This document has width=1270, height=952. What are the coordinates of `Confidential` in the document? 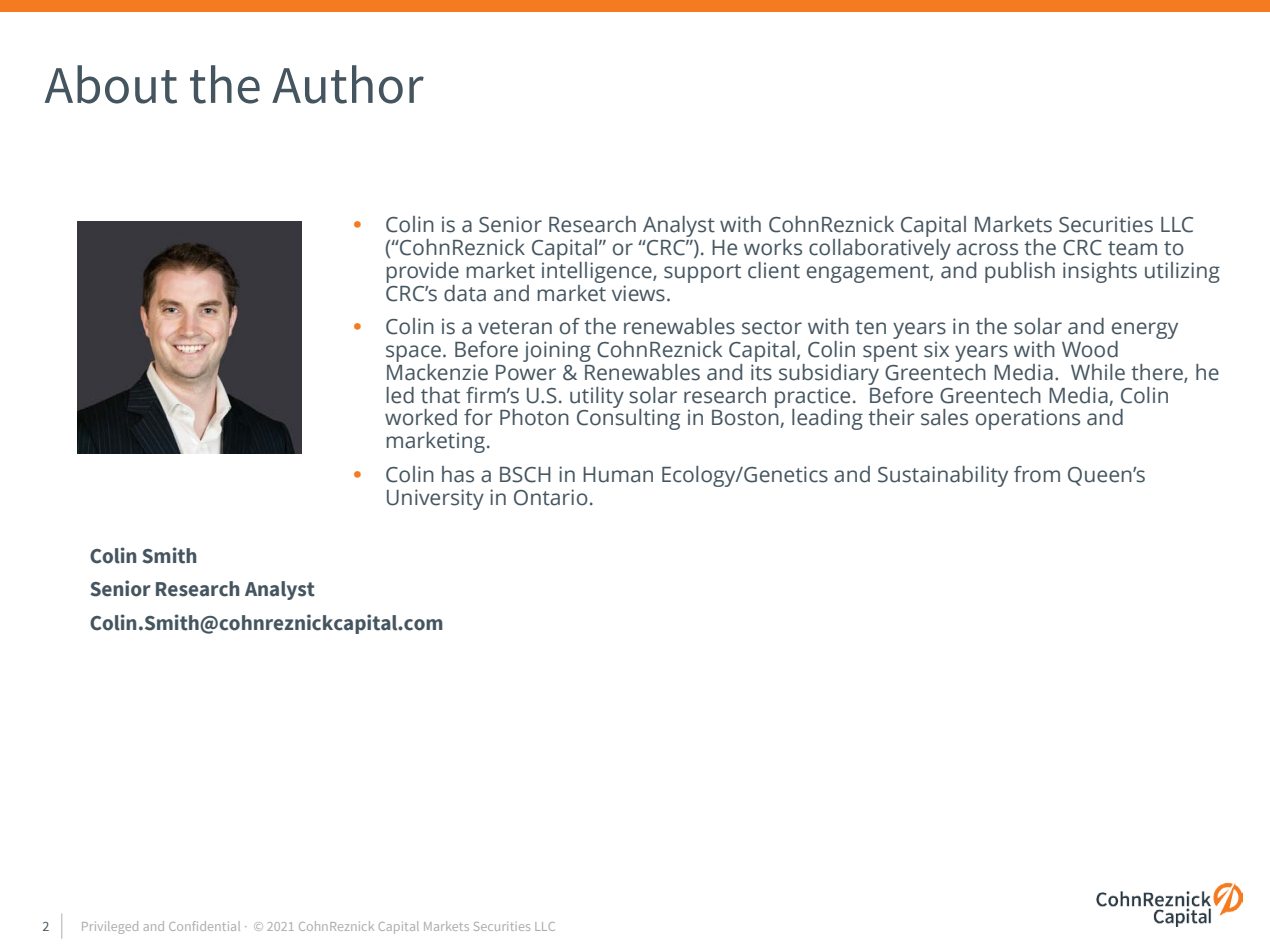 It's located at (204, 926).
